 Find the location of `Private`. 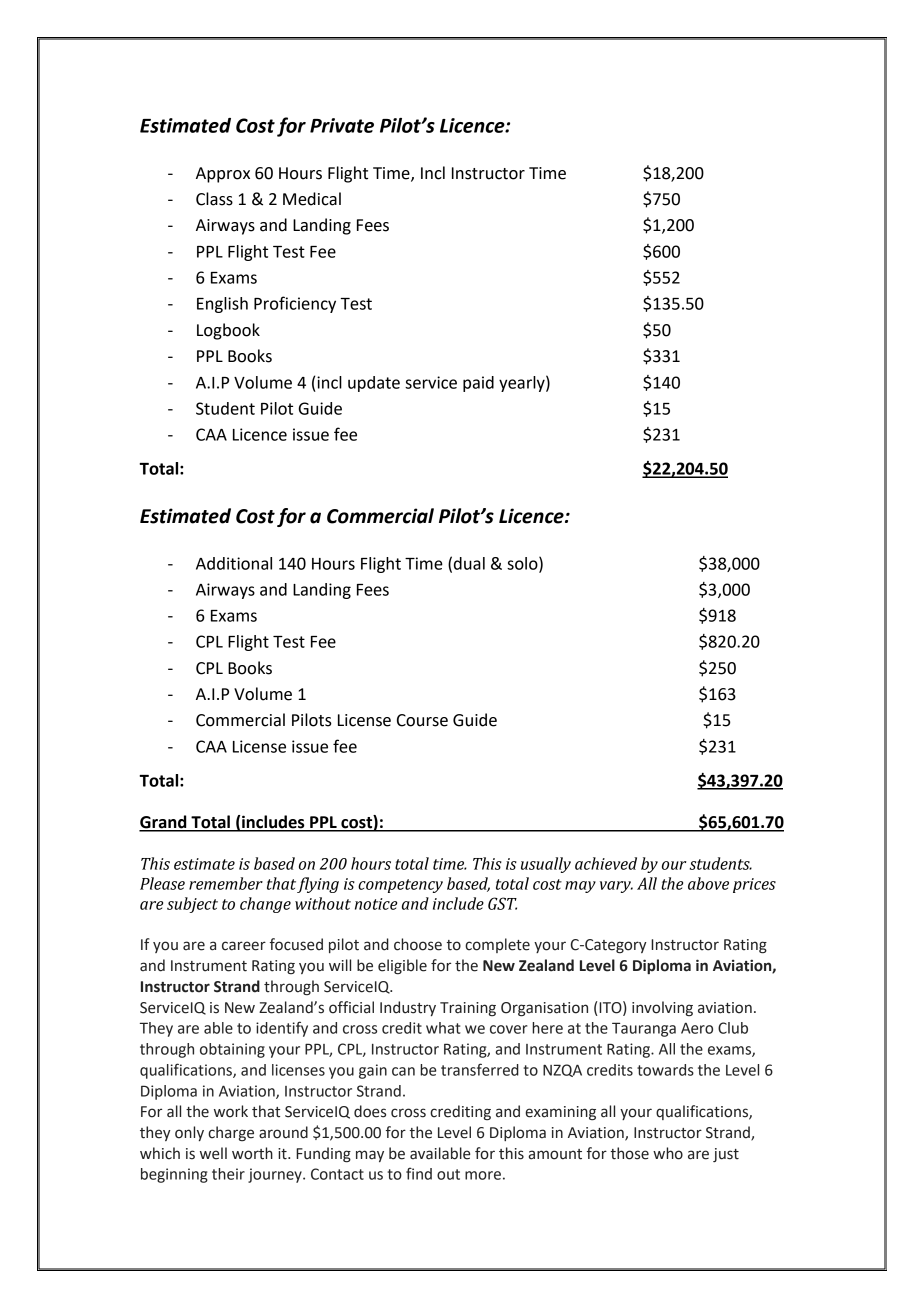

Private is located at coordinates (342, 125).
